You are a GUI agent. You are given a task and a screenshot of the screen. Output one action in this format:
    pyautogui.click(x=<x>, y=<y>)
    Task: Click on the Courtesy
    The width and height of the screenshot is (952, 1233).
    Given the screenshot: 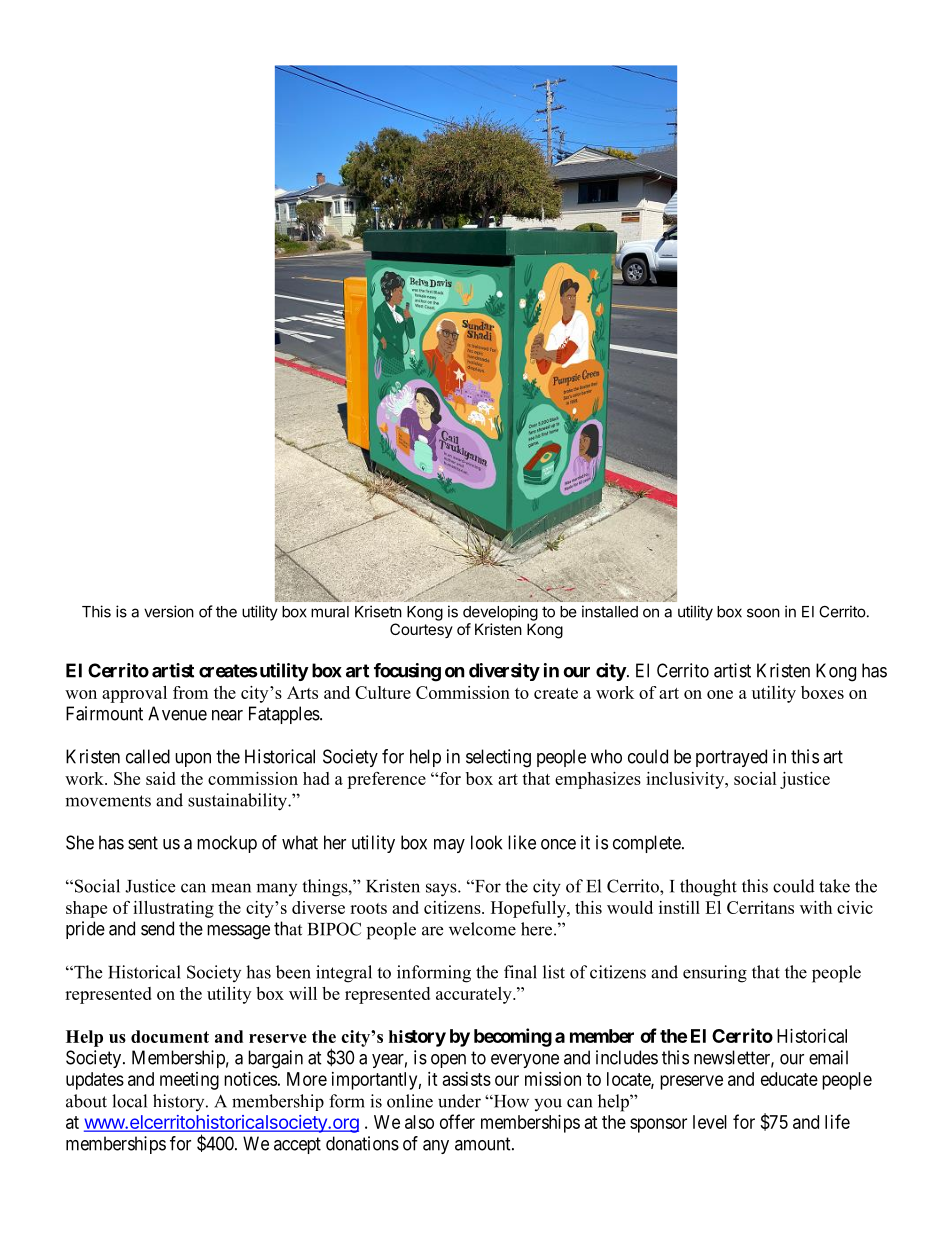 What is the action you would take?
    pyautogui.click(x=421, y=630)
